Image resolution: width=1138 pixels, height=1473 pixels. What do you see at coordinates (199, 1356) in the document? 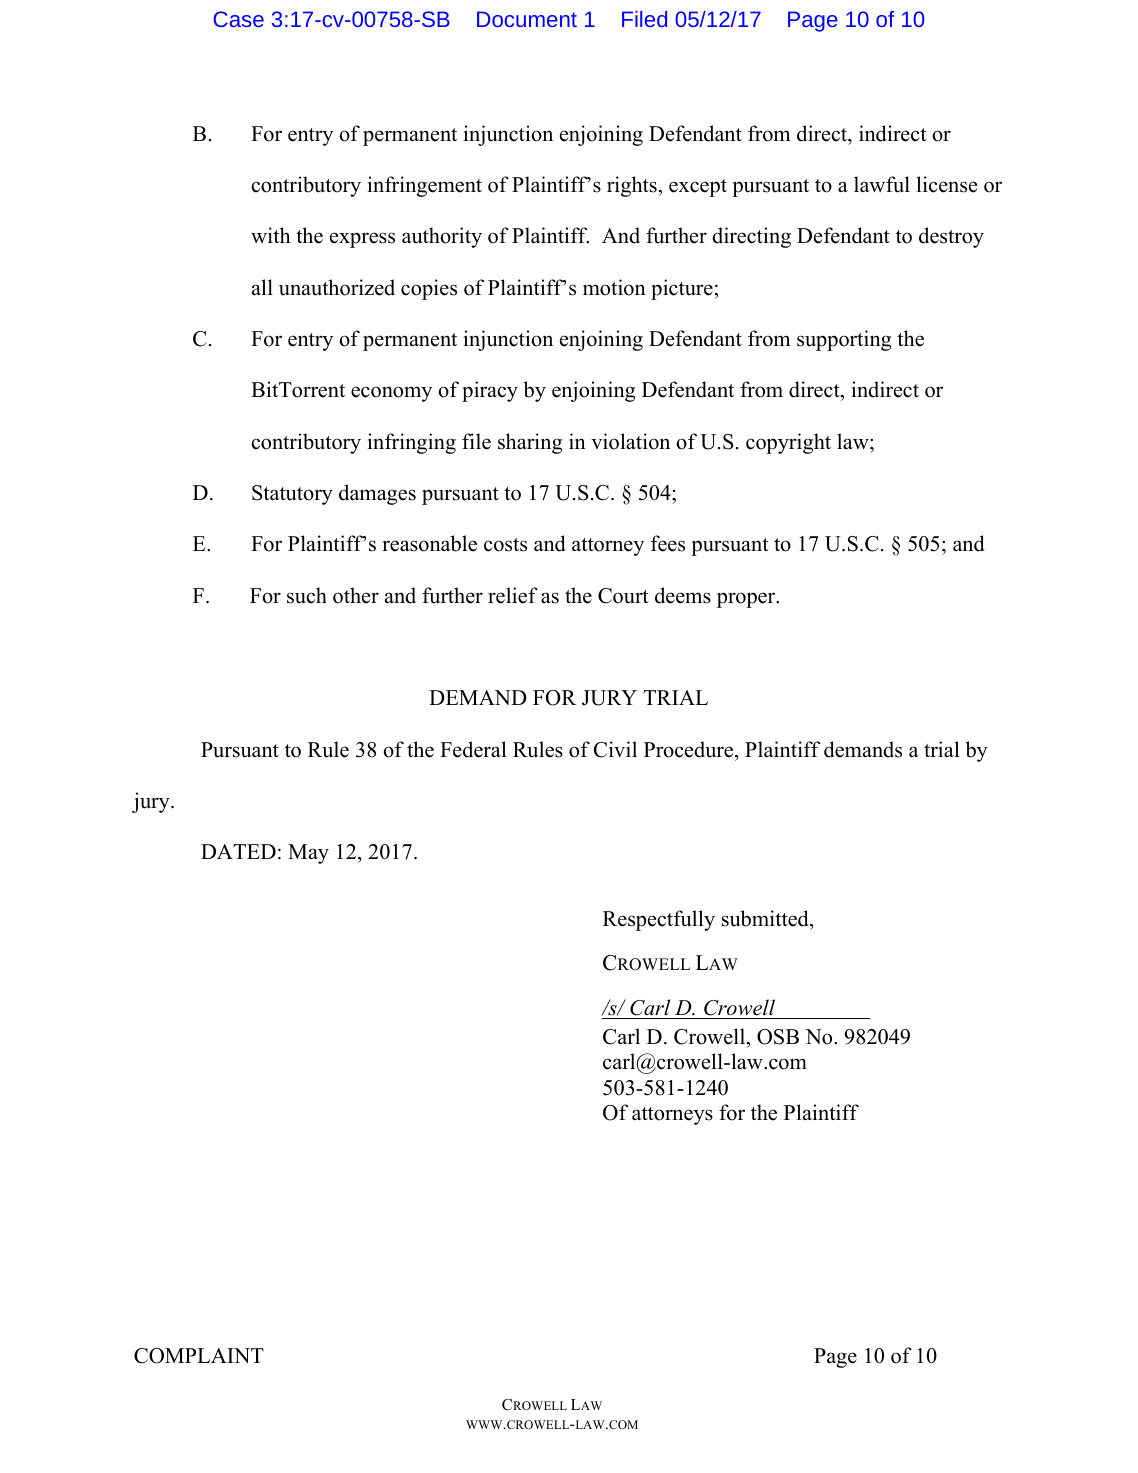
I see `COMPLAINT` at bounding box center [199, 1356].
